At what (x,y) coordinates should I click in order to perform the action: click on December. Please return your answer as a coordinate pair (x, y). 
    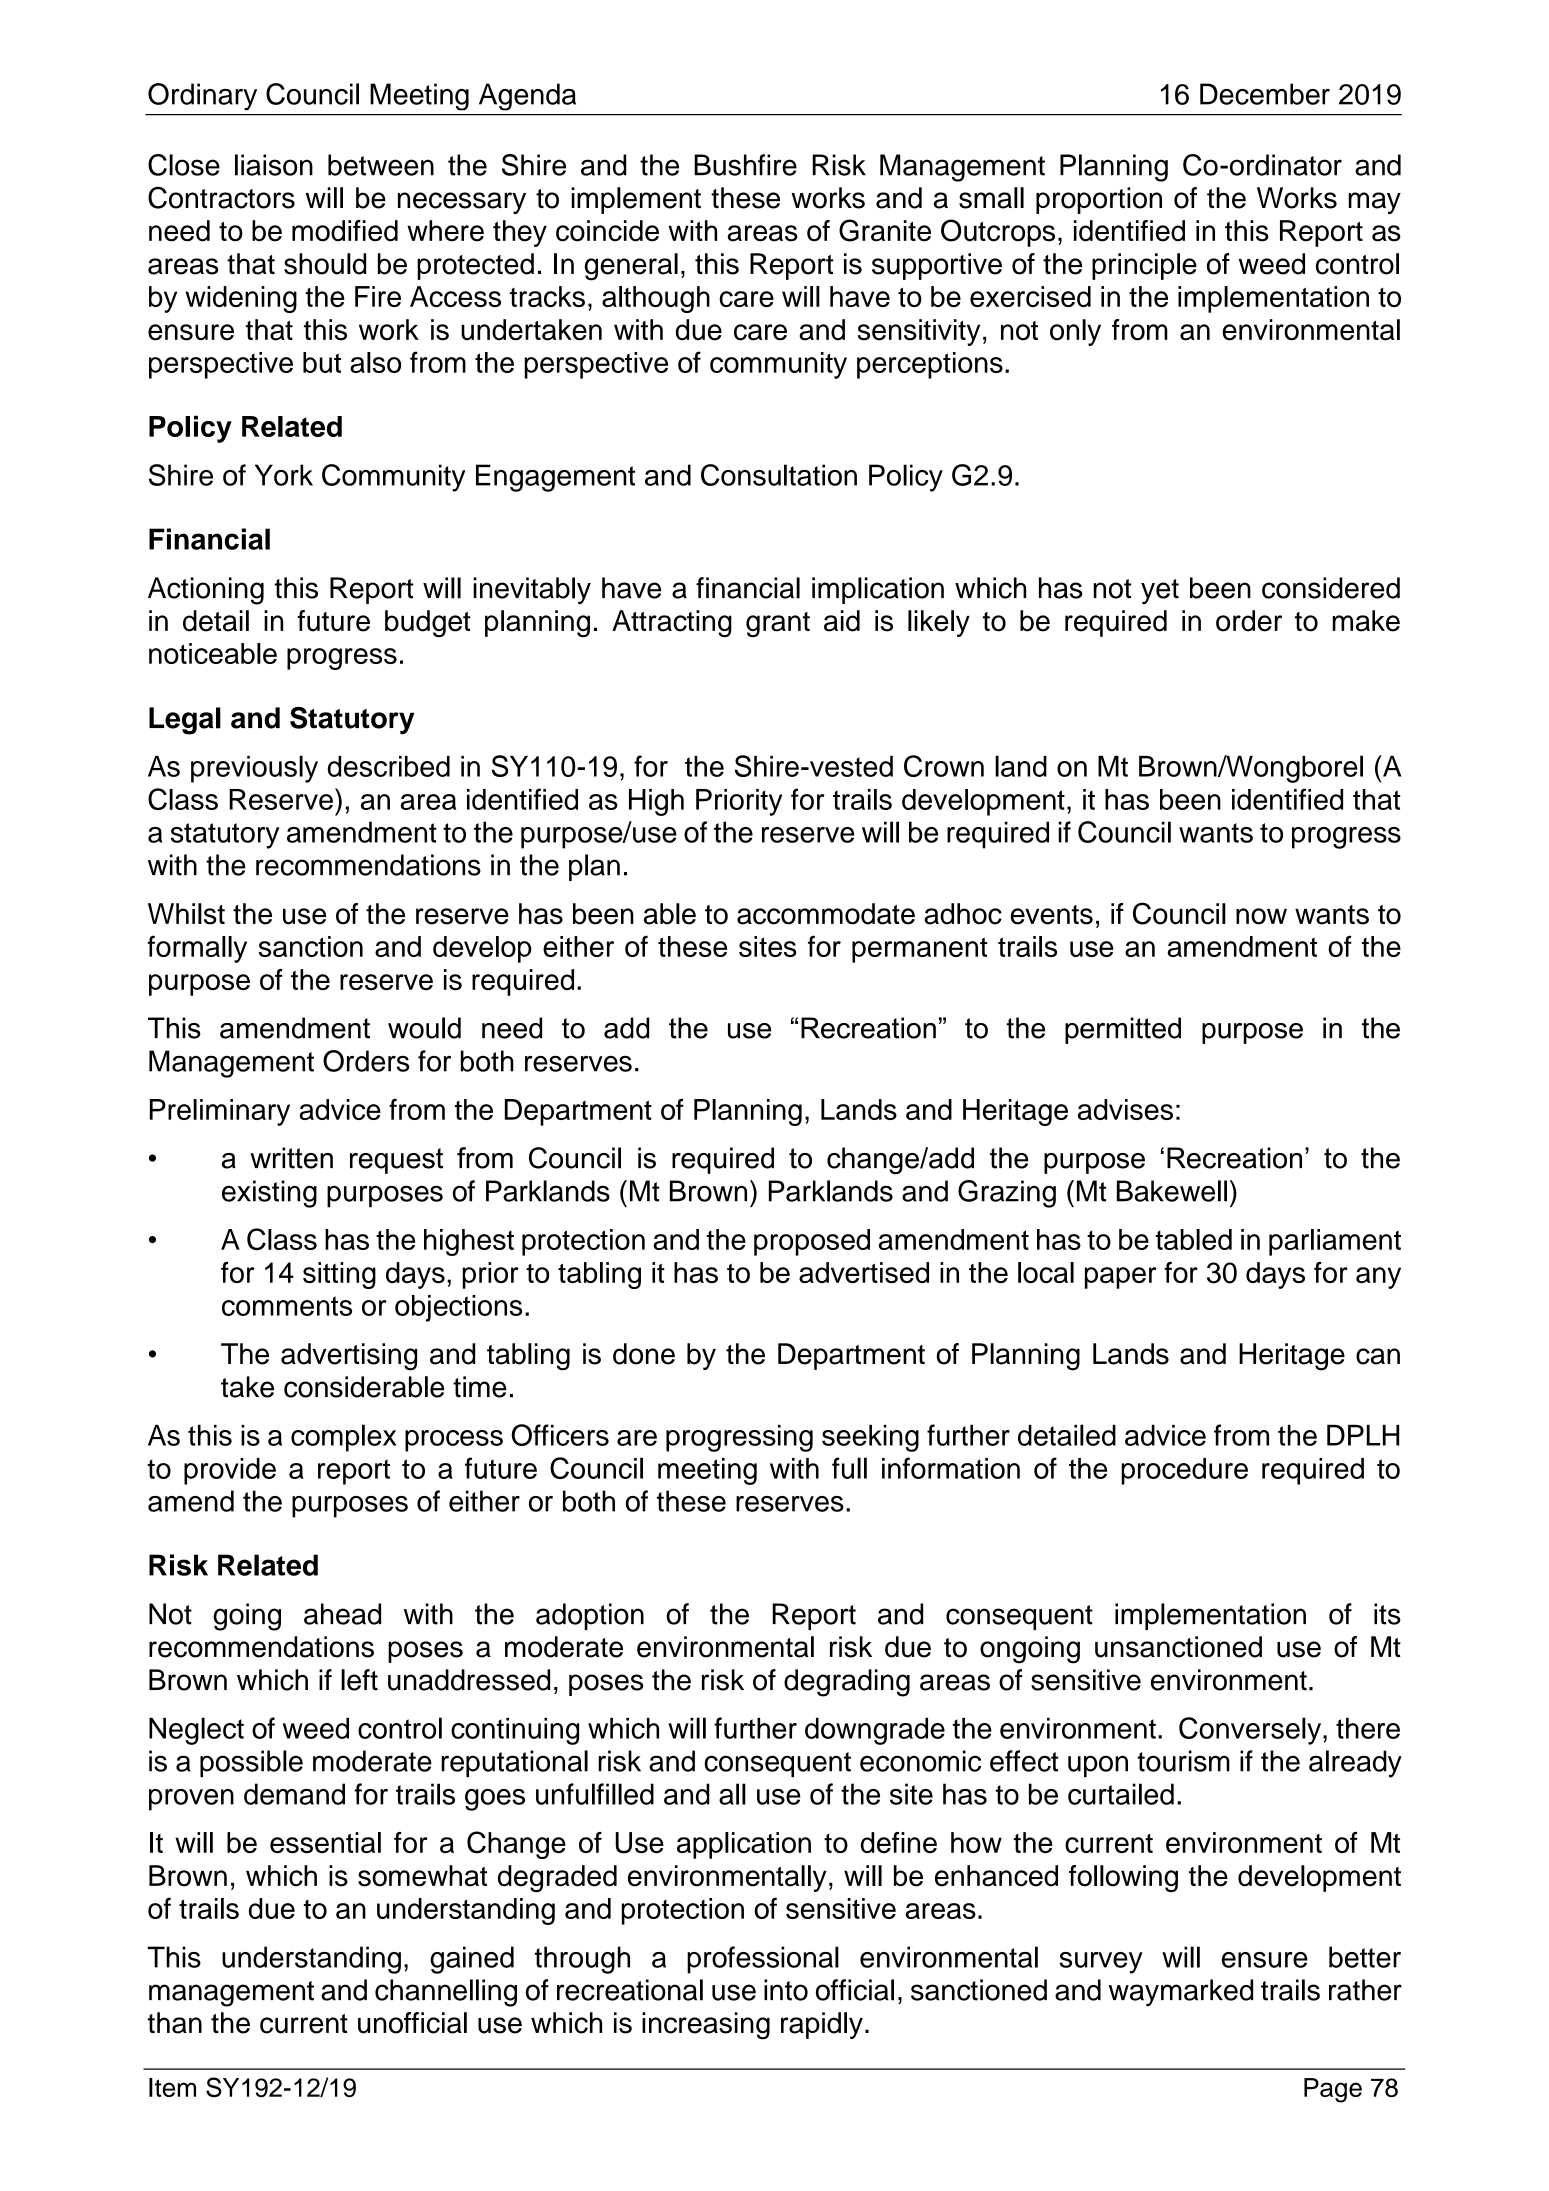
    Looking at the image, I should click on (1265, 94).
